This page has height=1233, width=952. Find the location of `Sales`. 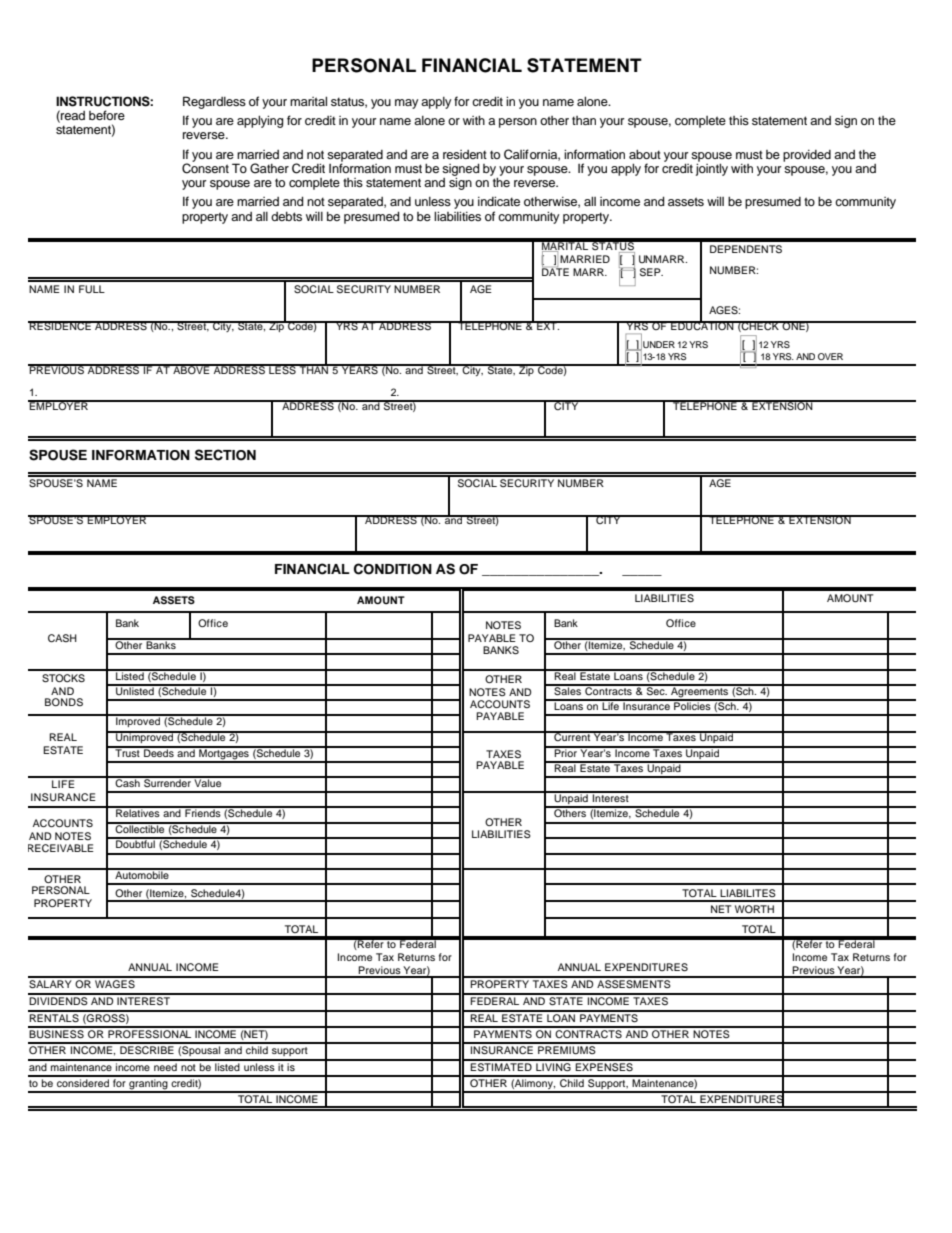

Sales is located at coordinates (568, 690).
